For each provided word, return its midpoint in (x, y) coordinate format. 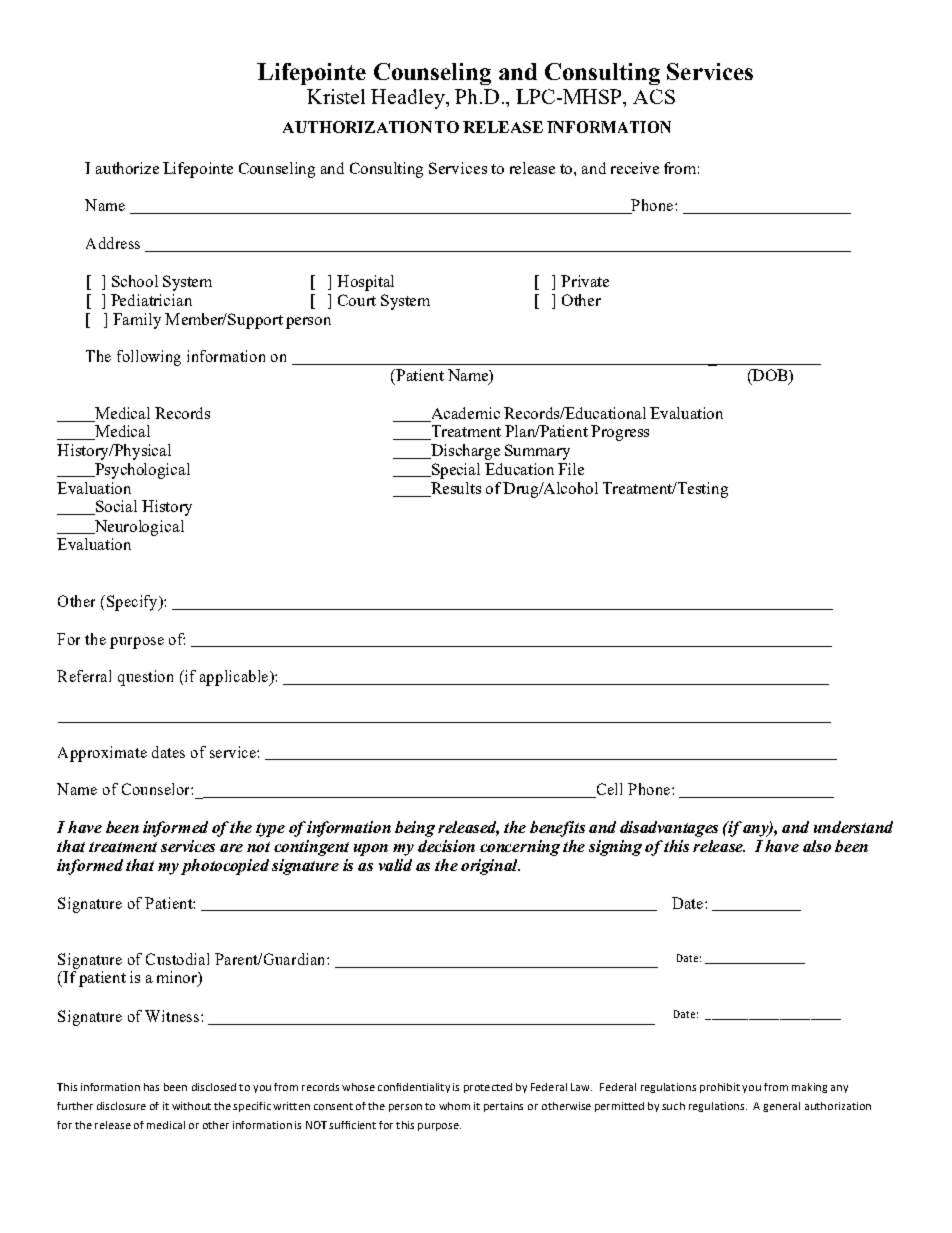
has (151, 1087)
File (571, 469)
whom (454, 1106)
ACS (654, 96)
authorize (127, 168)
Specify (133, 603)
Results (455, 489)
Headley (409, 99)
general (781, 1107)
